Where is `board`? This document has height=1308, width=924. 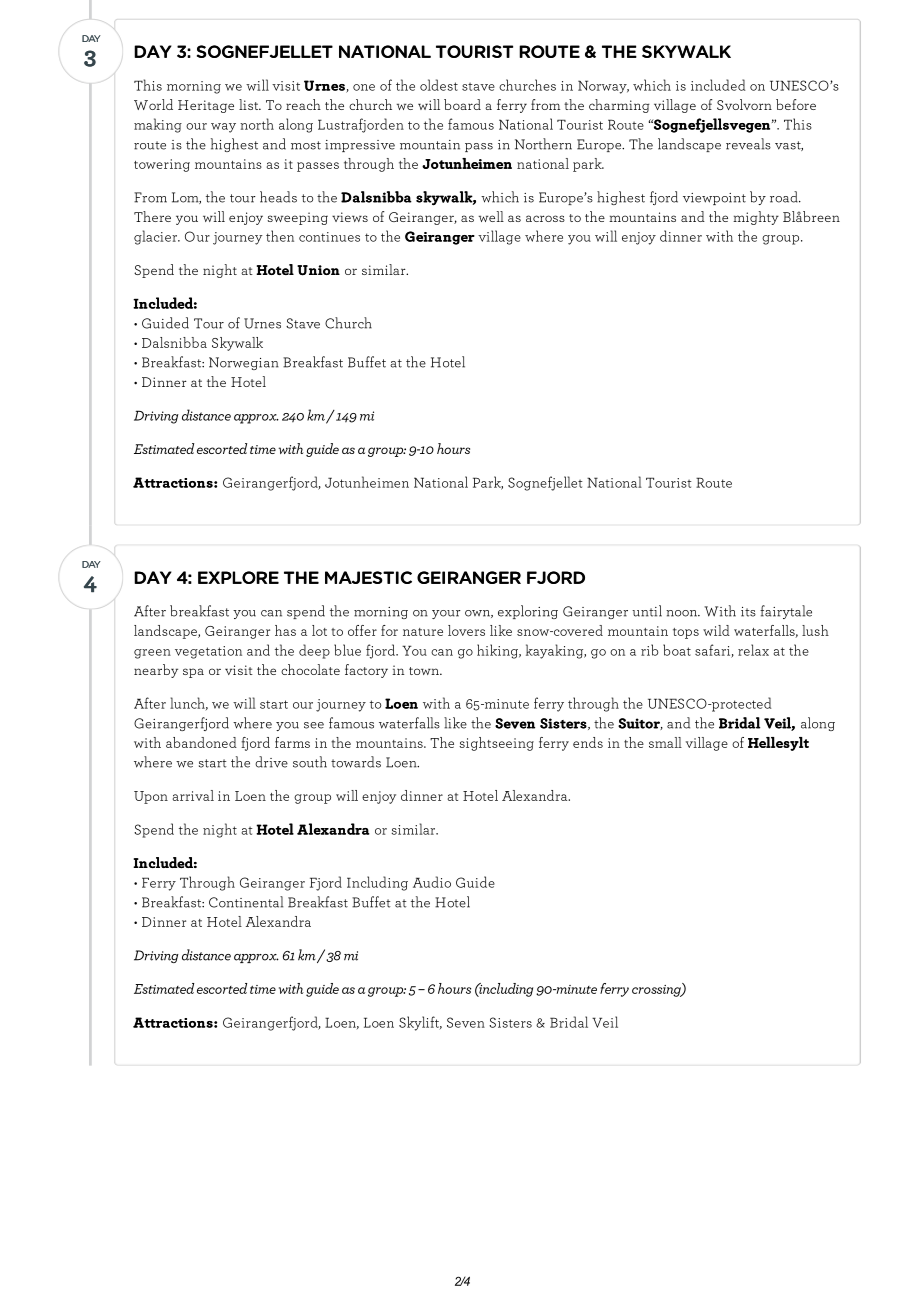 board is located at coordinates (462, 104).
